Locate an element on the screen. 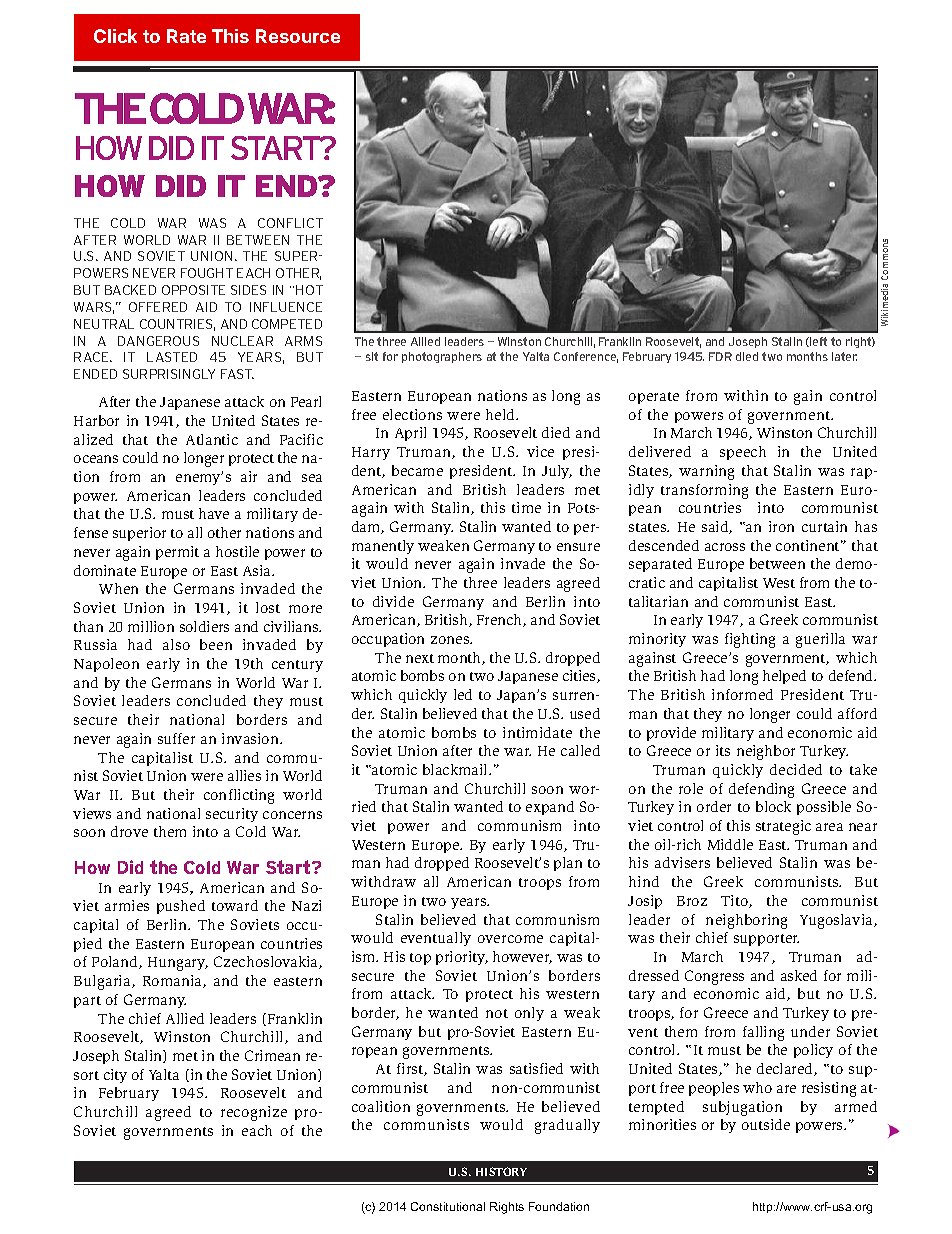 This screenshot has height=1234, width=952. informed is located at coordinates (742, 694).
